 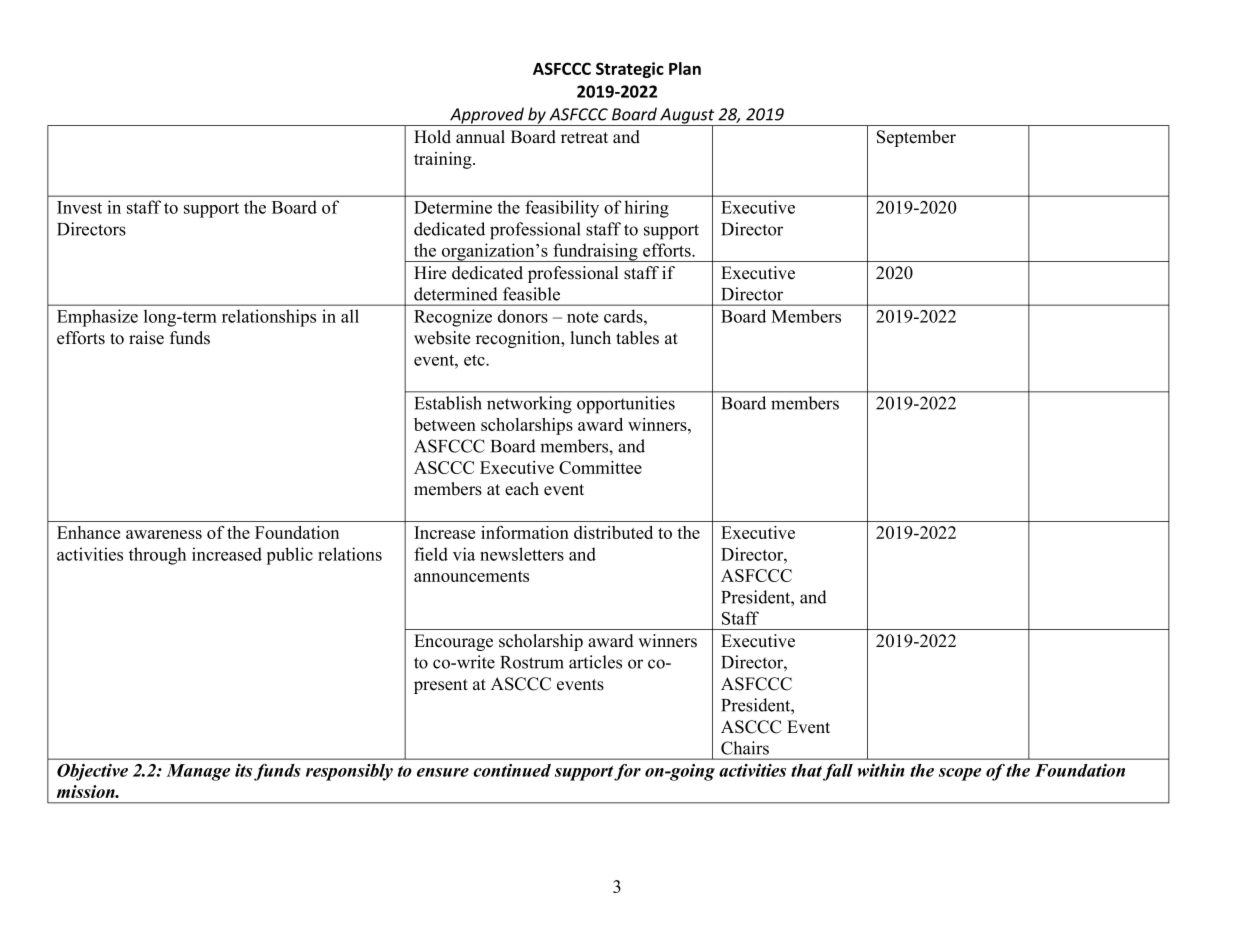 I want to click on awareness, so click(x=164, y=534).
